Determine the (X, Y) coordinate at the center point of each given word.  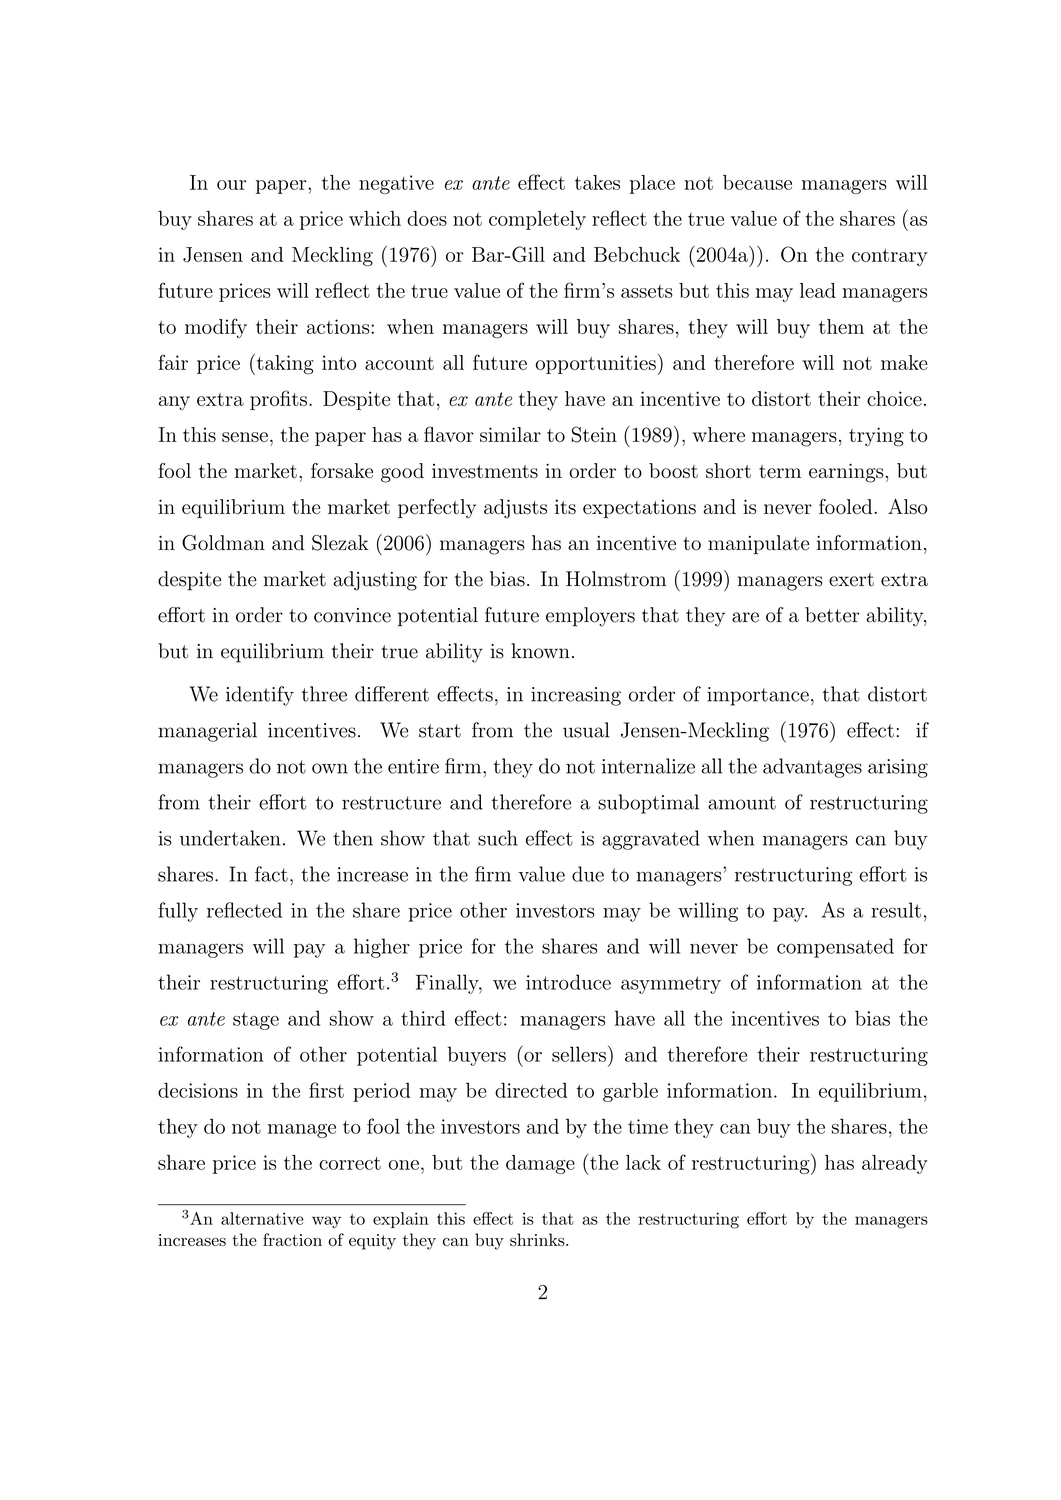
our (231, 185)
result (896, 910)
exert (851, 580)
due (588, 874)
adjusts (515, 509)
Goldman (223, 543)
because (757, 182)
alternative (262, 1218)
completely (537, 220)
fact (271, 874)
